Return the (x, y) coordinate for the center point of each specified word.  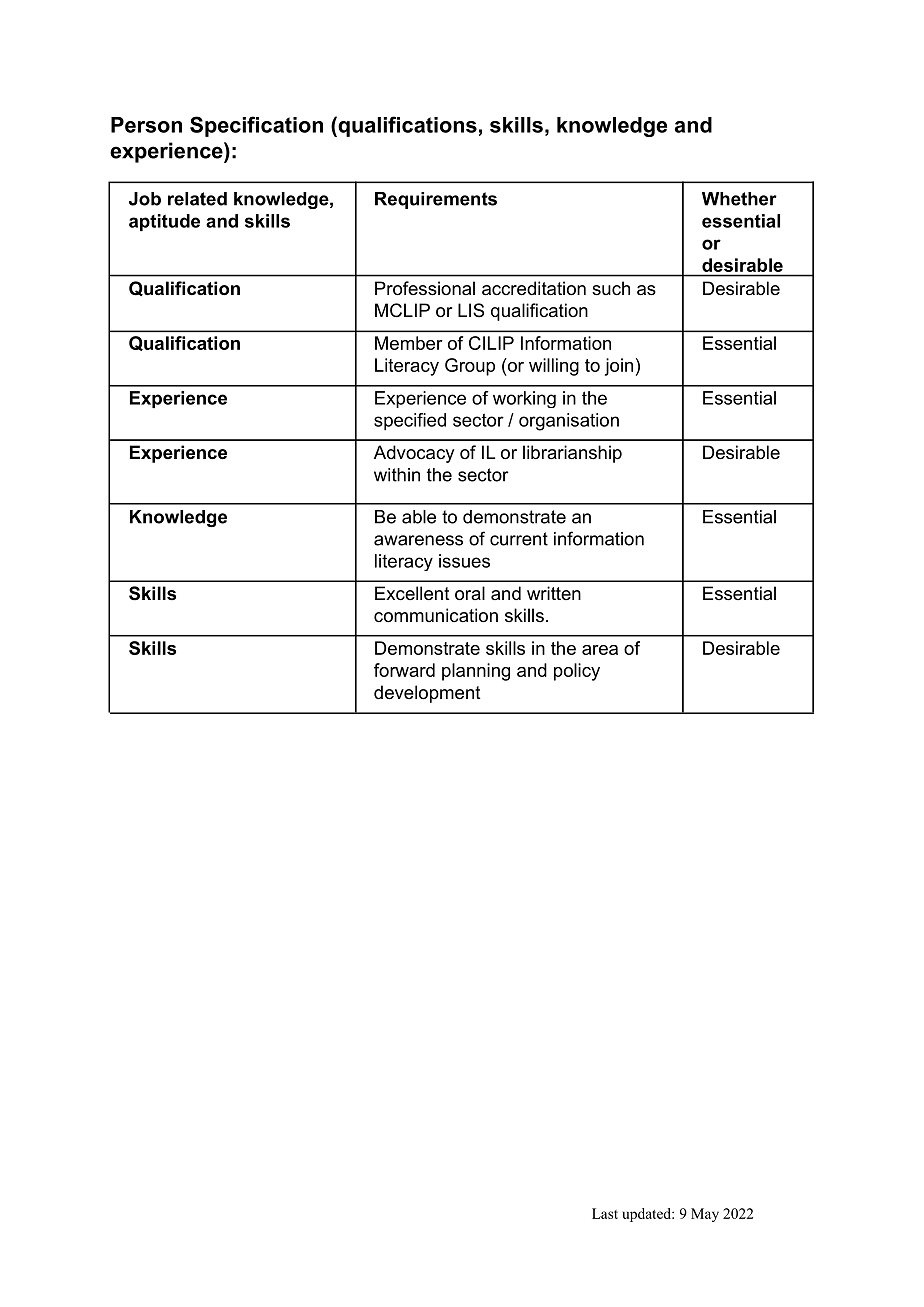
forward (404, 670)
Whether (739, 199)
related (197, 199)
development (427, 694)
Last (605, 1213)
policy (577, 672)
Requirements (436, 200)
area (600, 650)
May (705, 1215)
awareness (418, 540)
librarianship (572, 454)
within (397, 475)
